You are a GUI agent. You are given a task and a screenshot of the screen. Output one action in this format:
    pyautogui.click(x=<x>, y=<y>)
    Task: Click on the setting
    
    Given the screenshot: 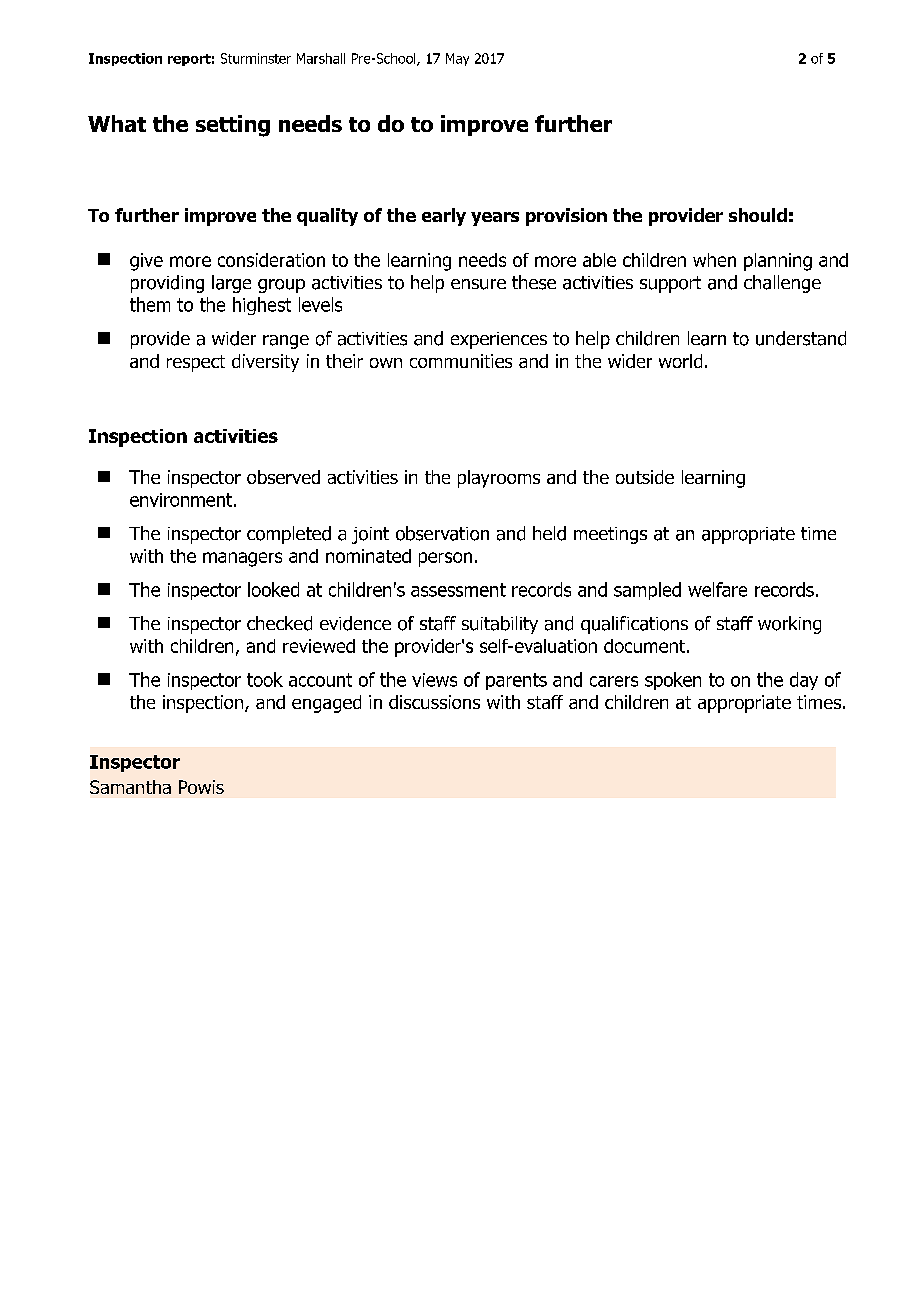 What is the action you would take?
    pyautogui.click(x=233, y=126)
